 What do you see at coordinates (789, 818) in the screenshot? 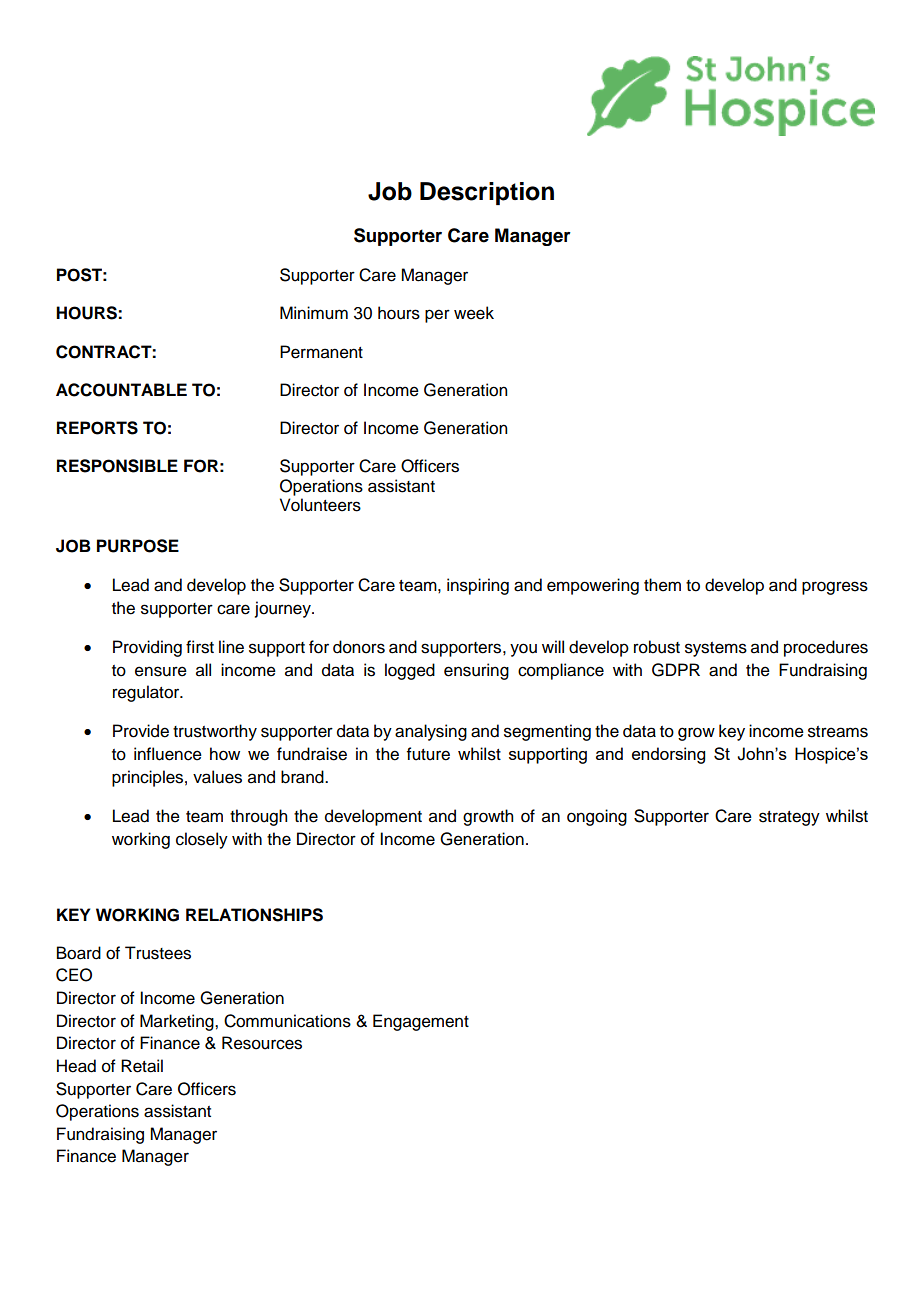
I see `strategy` at bounding box center [789, 818].
